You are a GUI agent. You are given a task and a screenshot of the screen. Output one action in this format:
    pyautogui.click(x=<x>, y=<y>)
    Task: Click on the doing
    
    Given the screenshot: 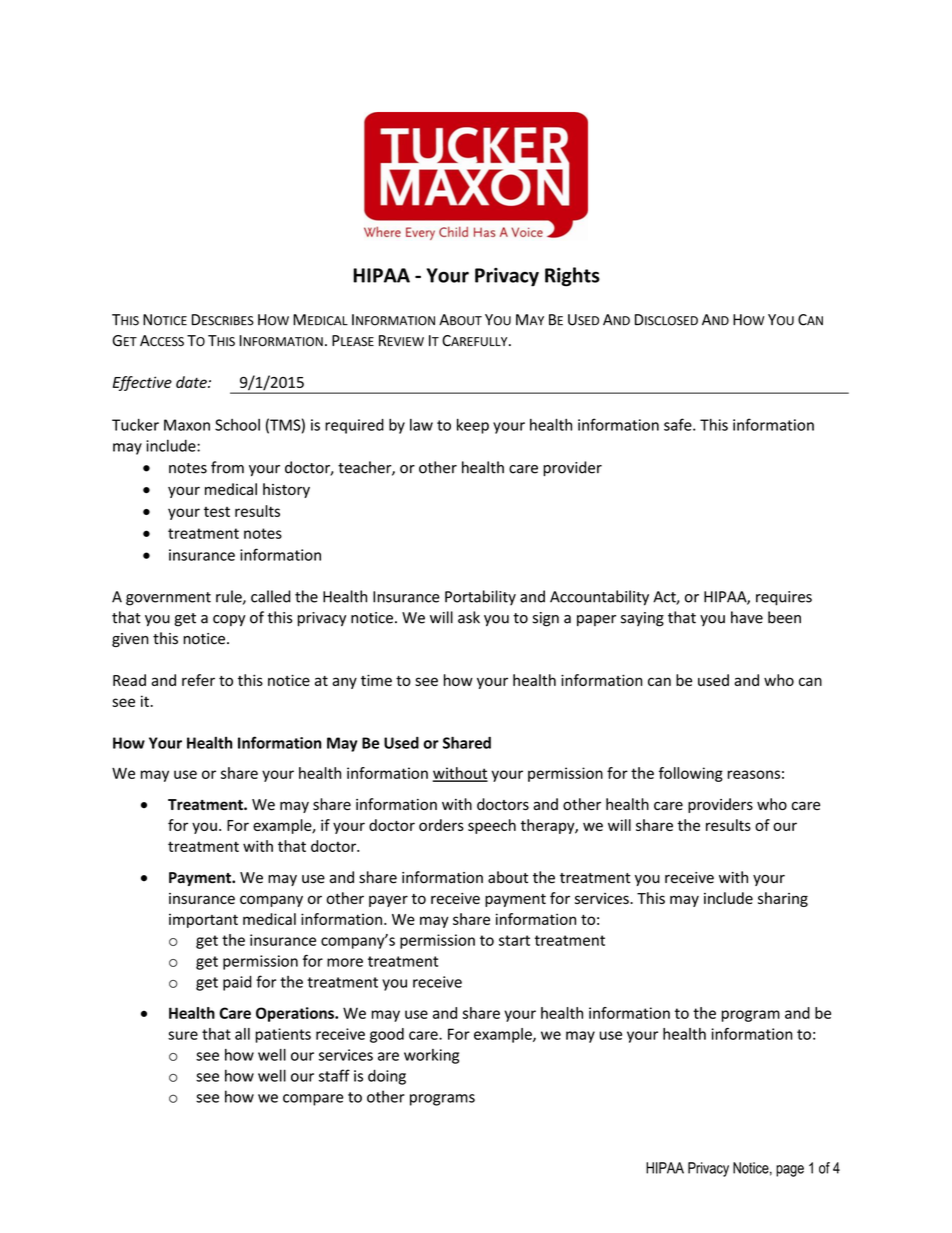 What is the action you would take?
    pyautogui.click(x=387, y=1077)
